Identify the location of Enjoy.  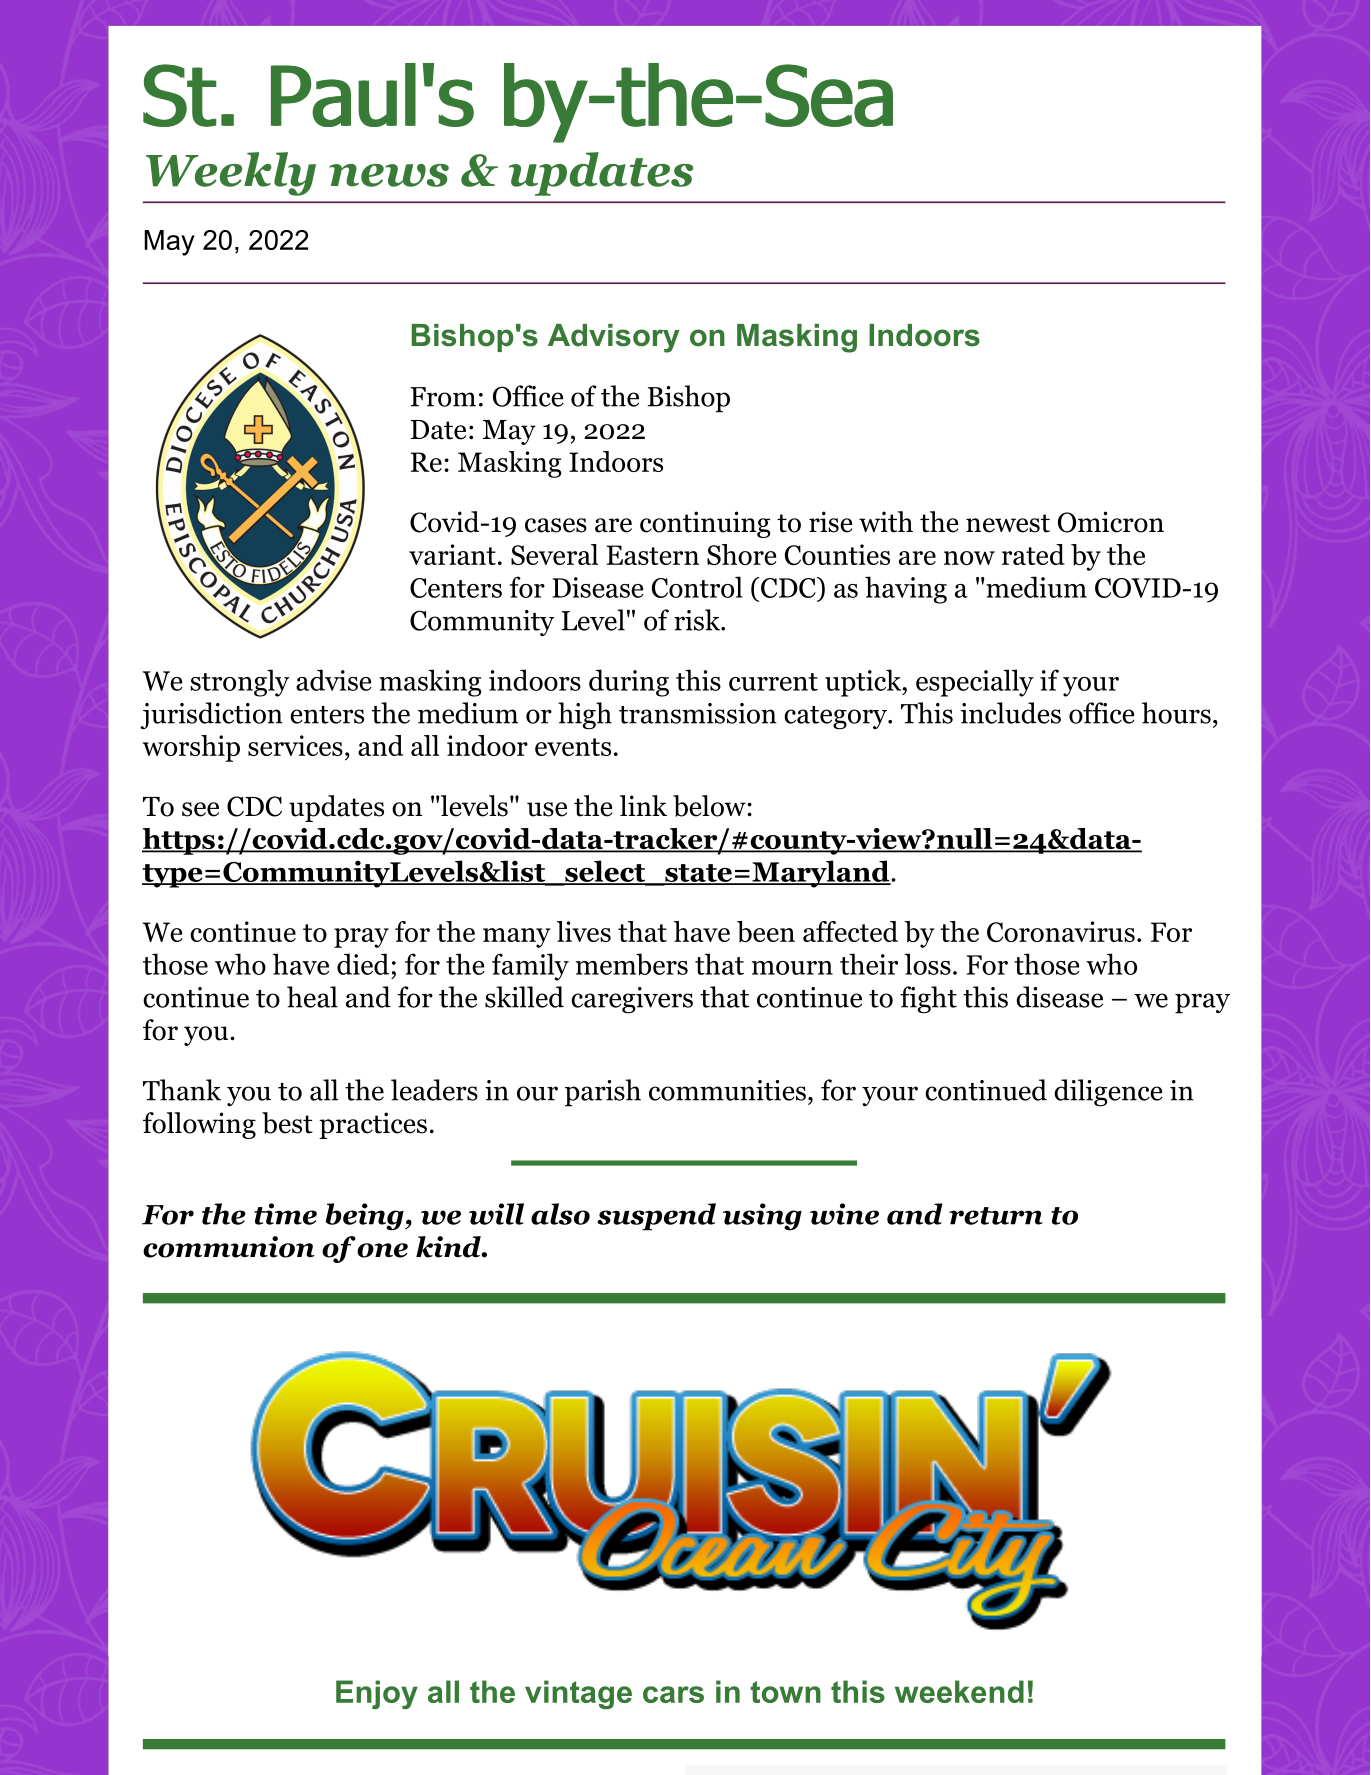
(377, 1694).
